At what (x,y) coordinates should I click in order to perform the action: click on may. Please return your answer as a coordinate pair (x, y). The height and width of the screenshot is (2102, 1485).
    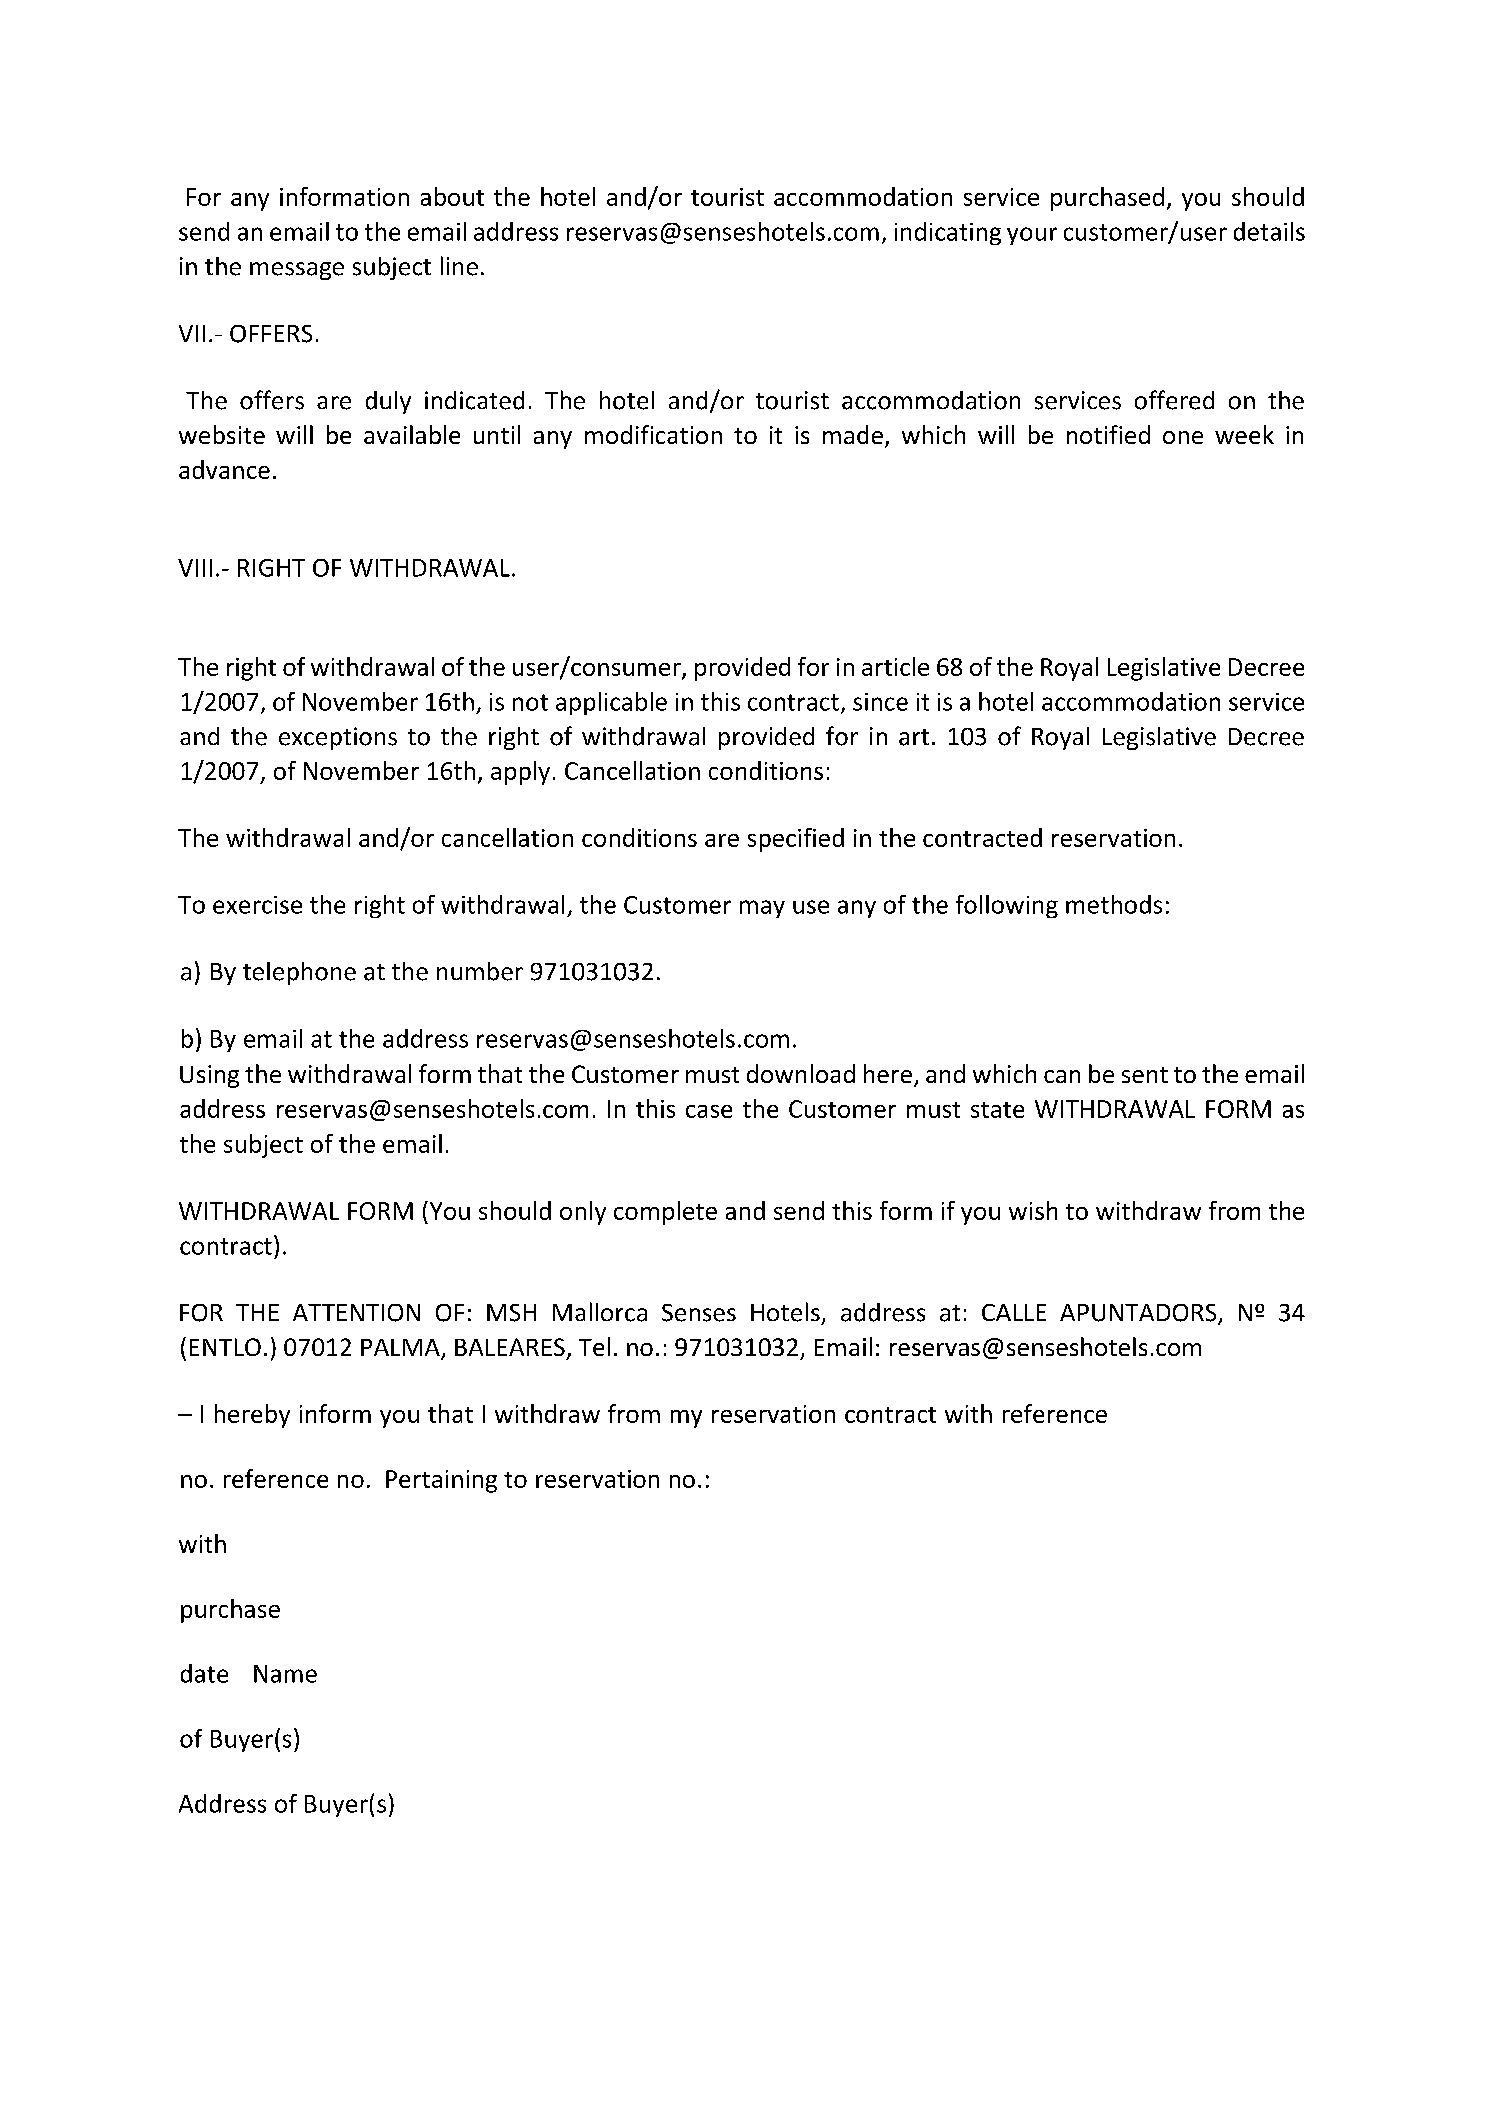
    Looking at the image, I should click on (762, 909).
